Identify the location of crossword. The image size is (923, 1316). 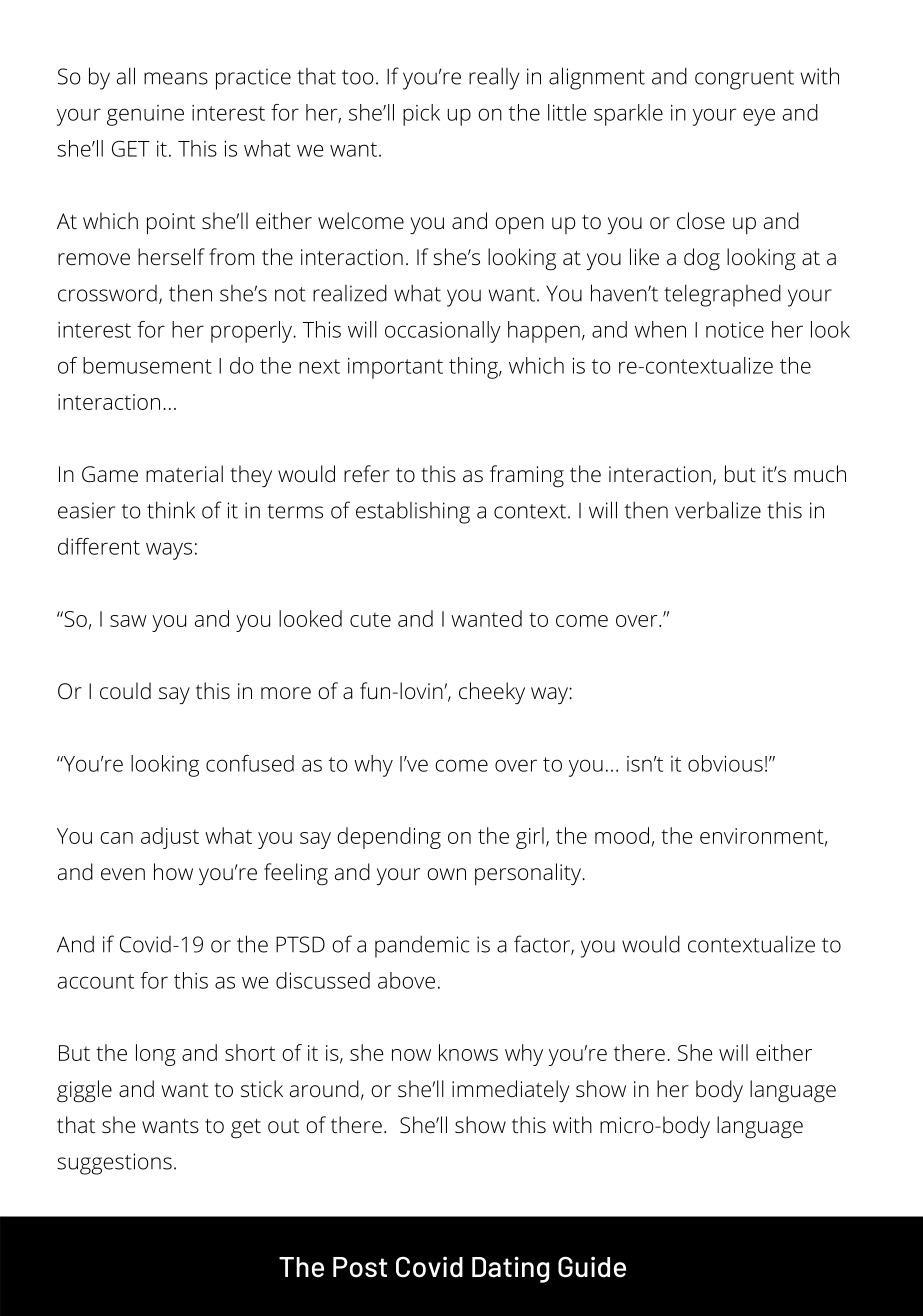
(107, 293).
